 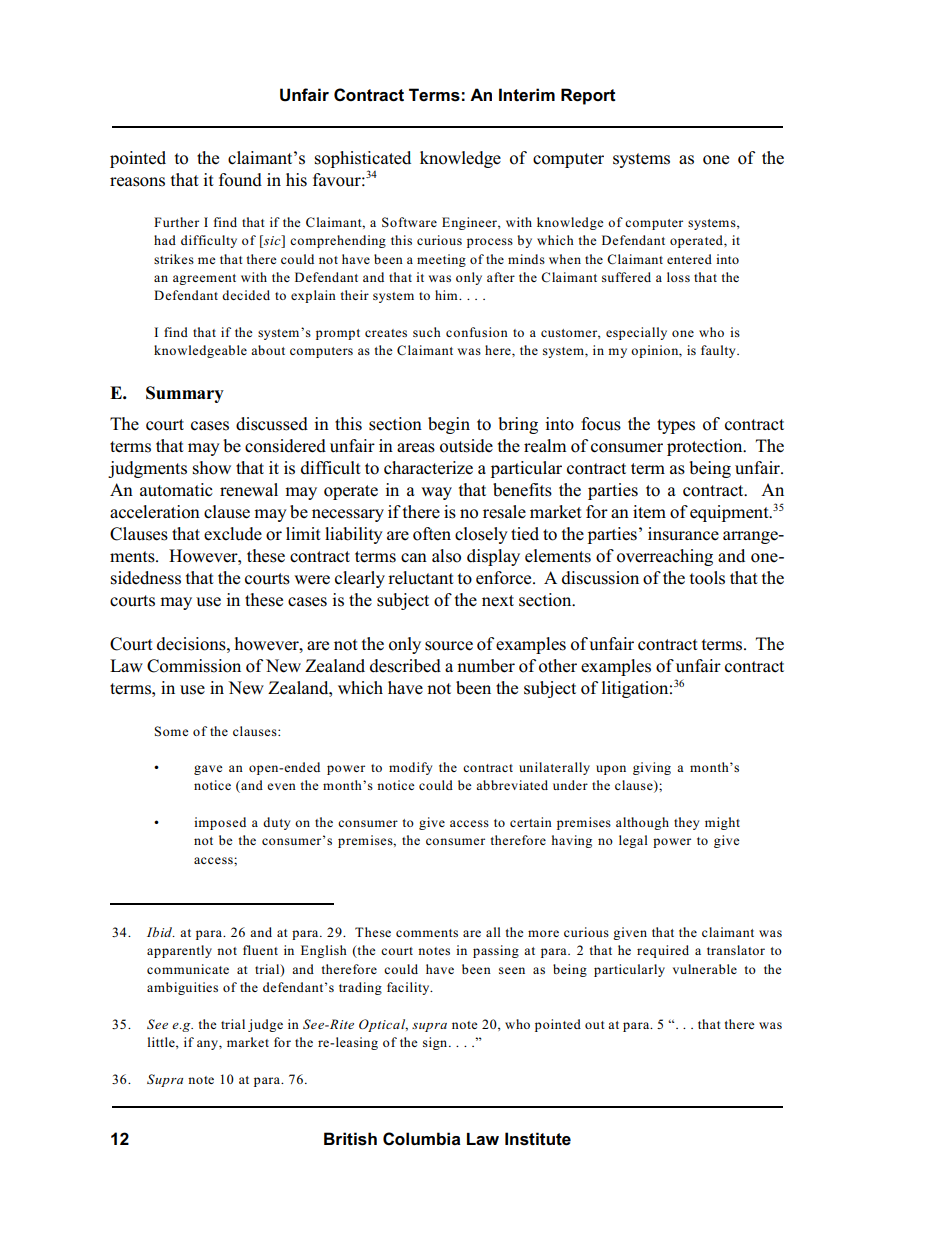 What do you see at coordinates (240, 180) in the screenshot?
I see `found` at bounding box center [240, 180].
